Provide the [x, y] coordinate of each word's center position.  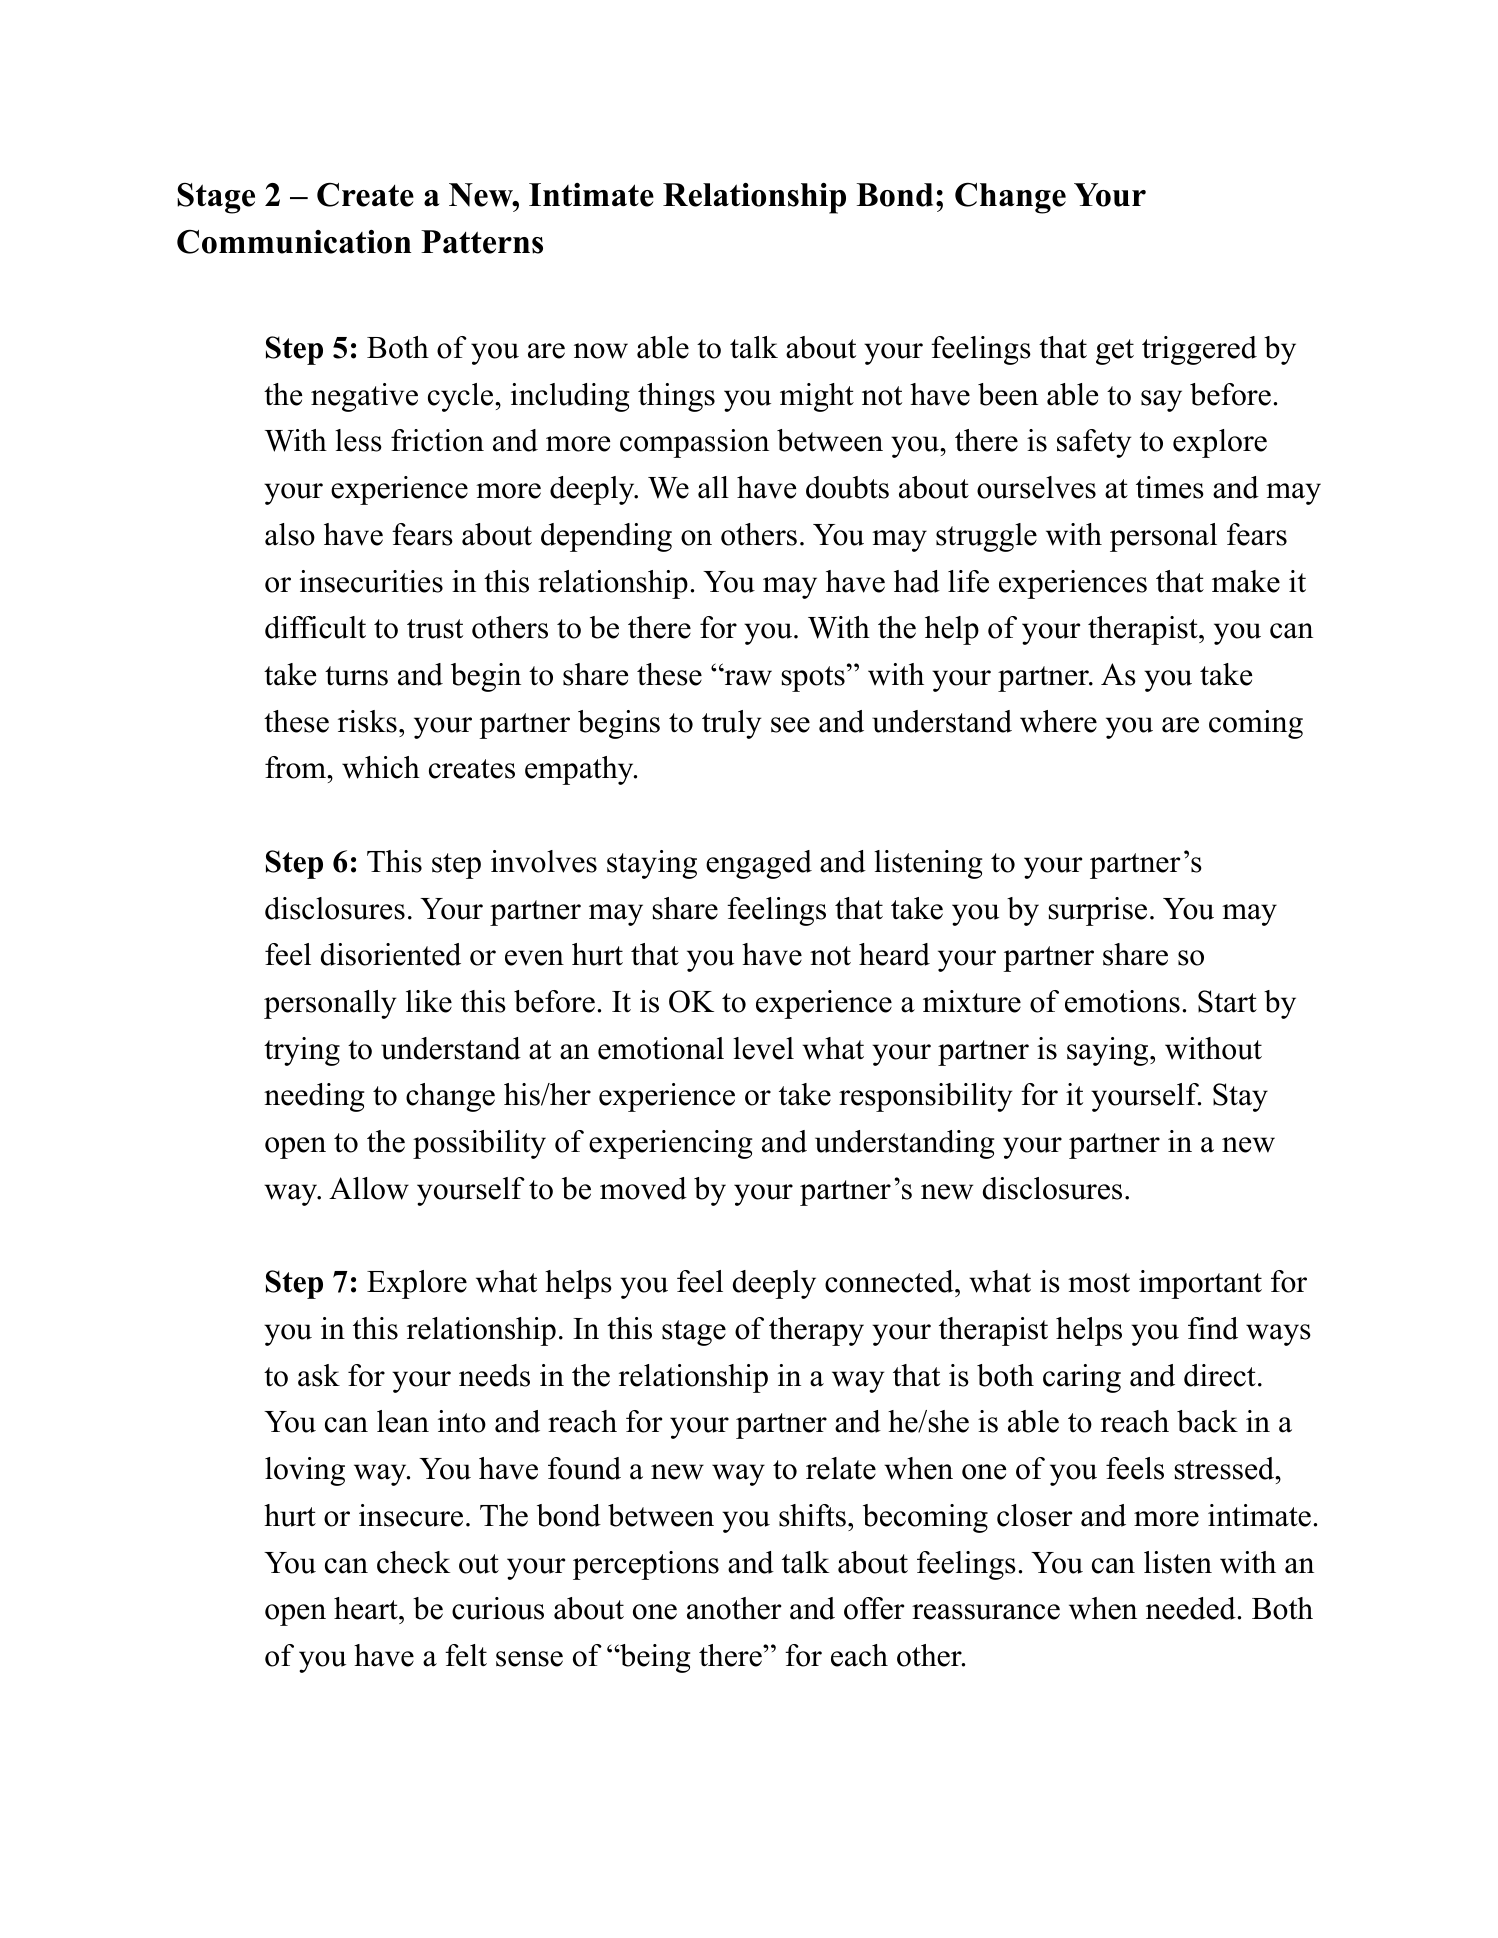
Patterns [482, 242]
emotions [1122, 1001]
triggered [1199, 350]
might [817, 397]
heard [894, 954]
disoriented [391, 954]
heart [367, 1608]
